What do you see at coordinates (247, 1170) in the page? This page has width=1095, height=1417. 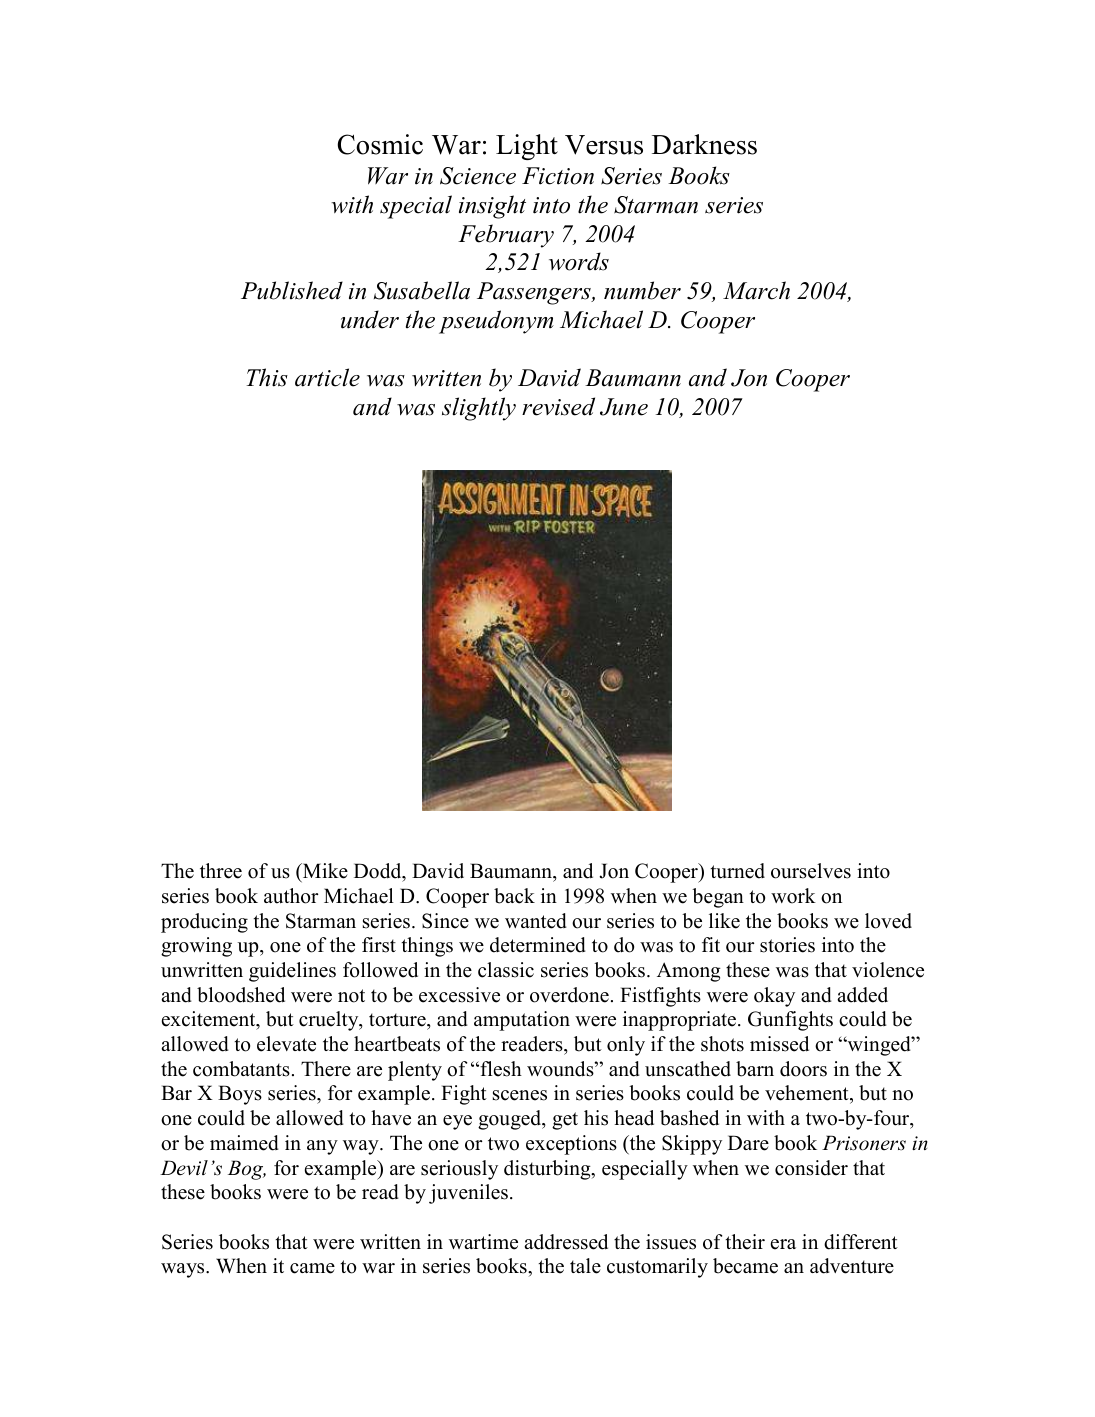 I see `Bog` at bounding box center [247, 1170].
